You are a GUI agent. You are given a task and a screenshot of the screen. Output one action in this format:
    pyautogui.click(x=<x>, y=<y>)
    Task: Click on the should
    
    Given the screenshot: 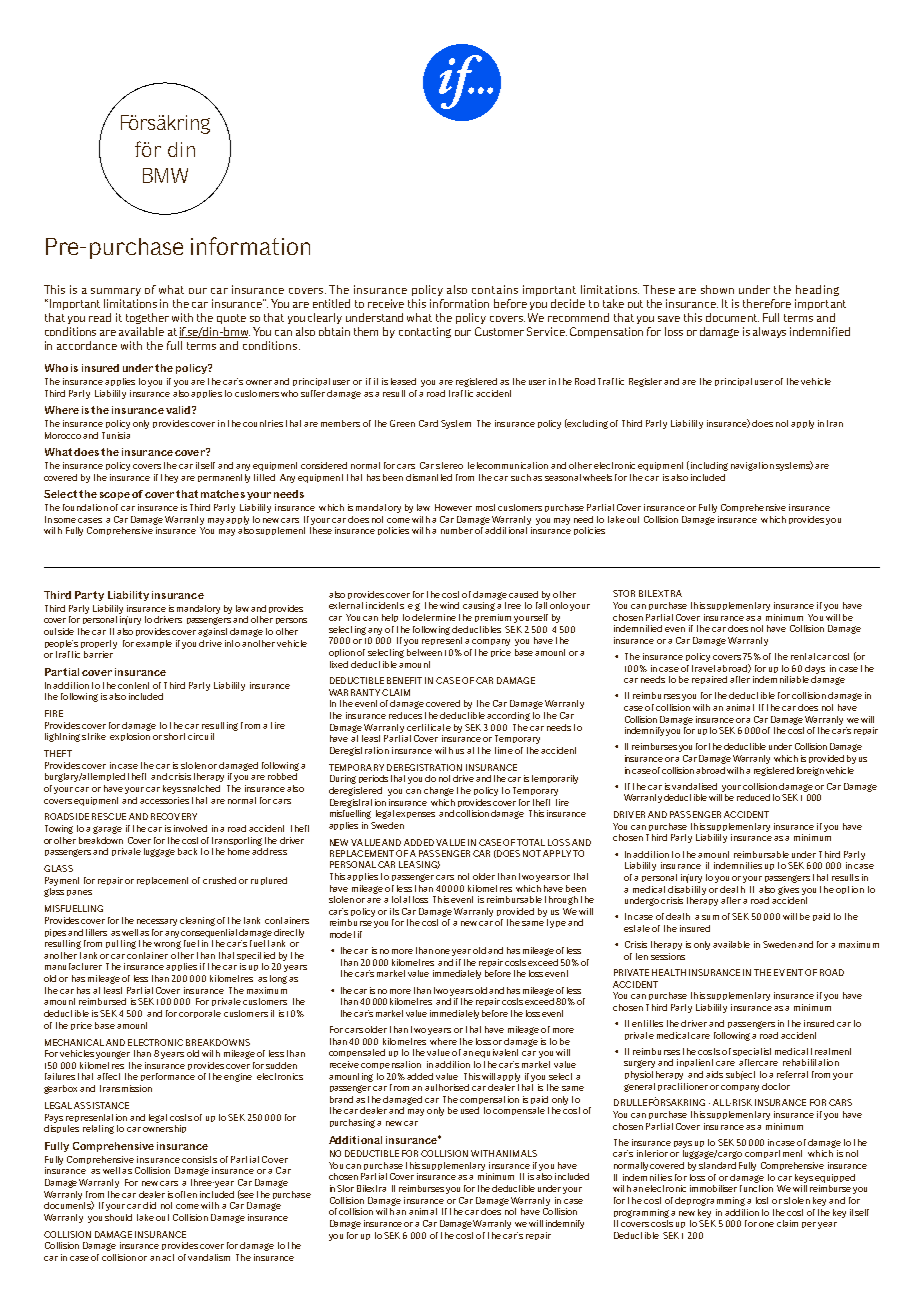 What is the action you would take?
    pyautogui.click(x=118, y=1217)
